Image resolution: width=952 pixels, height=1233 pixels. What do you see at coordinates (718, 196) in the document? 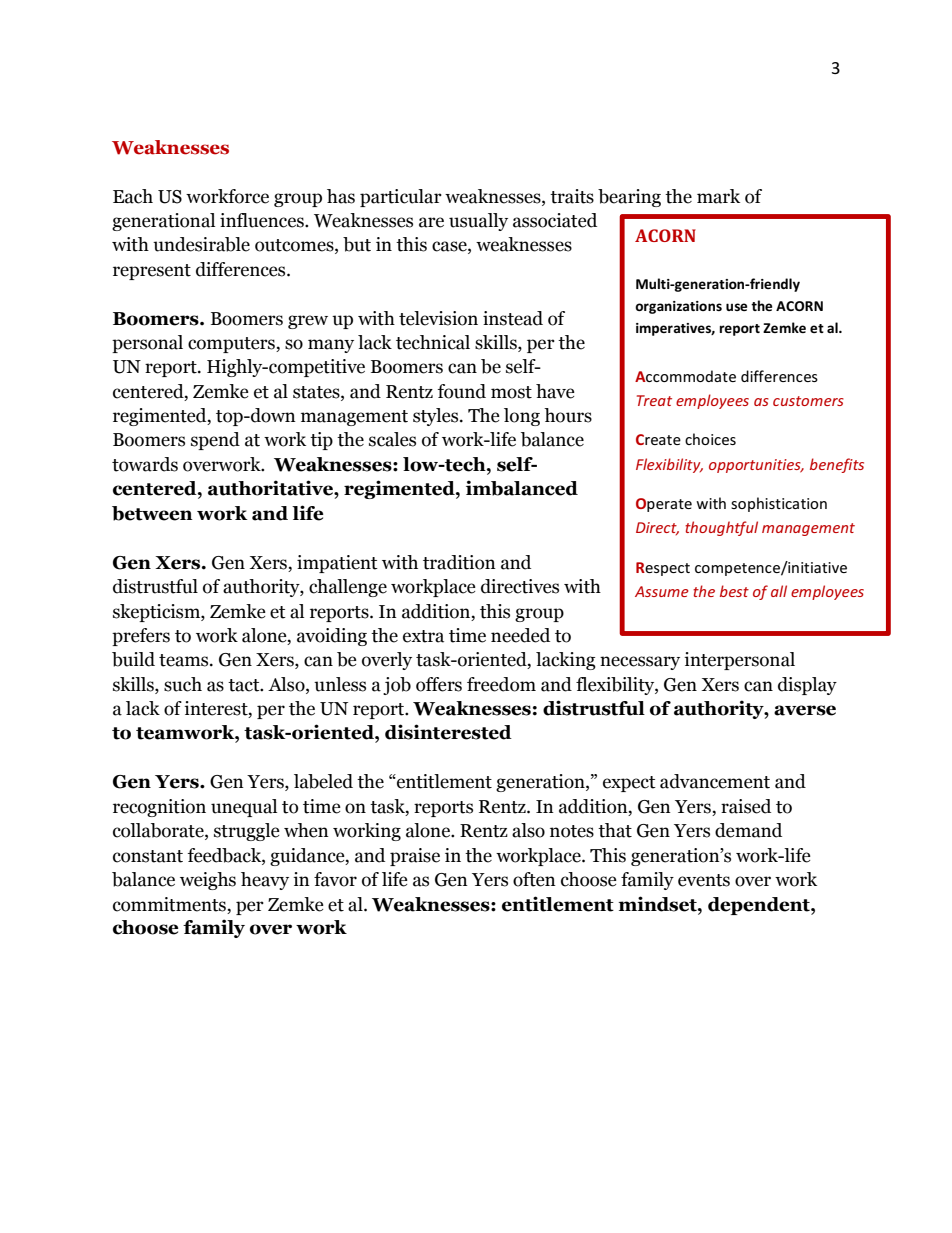
I see `mark` at bounding box center [718, 196].
